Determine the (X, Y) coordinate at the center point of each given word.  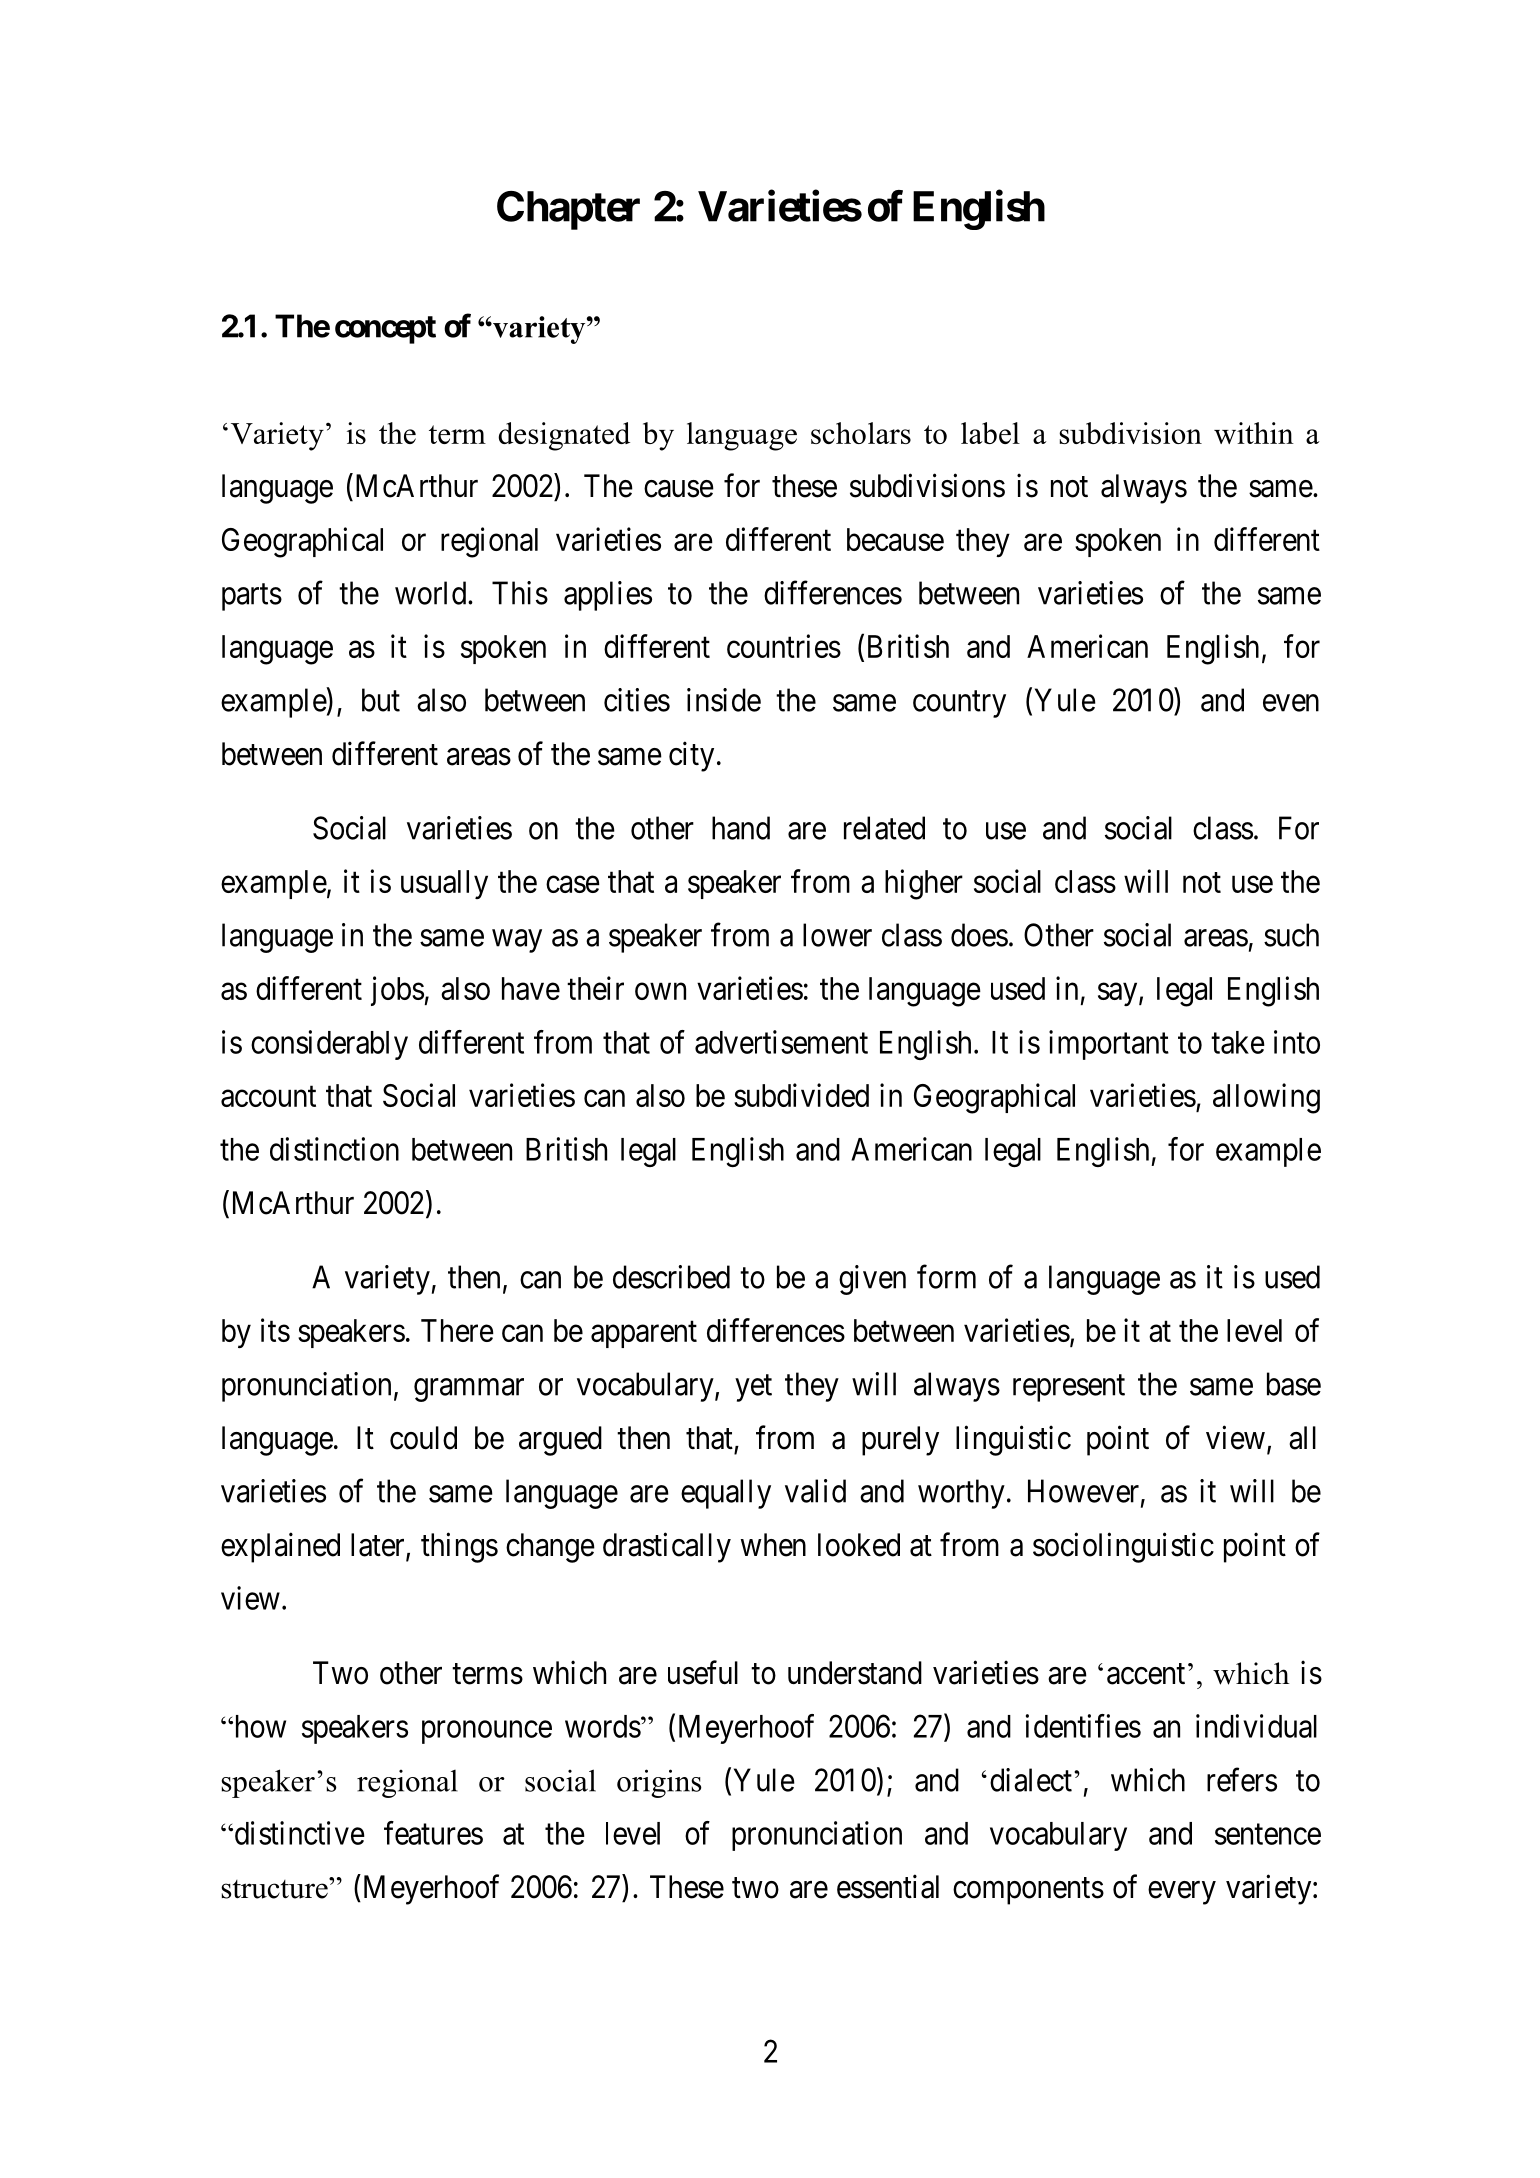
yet (753, 1388)
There (457, 1330)
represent (1069, 1388)
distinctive (298, 1833)
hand (741, 828)
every (1182, 1893)
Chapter (568, 210)
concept (385, 330)
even (1291, 703)
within (1254, 433)
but (381, 700)
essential (888, 1886)
